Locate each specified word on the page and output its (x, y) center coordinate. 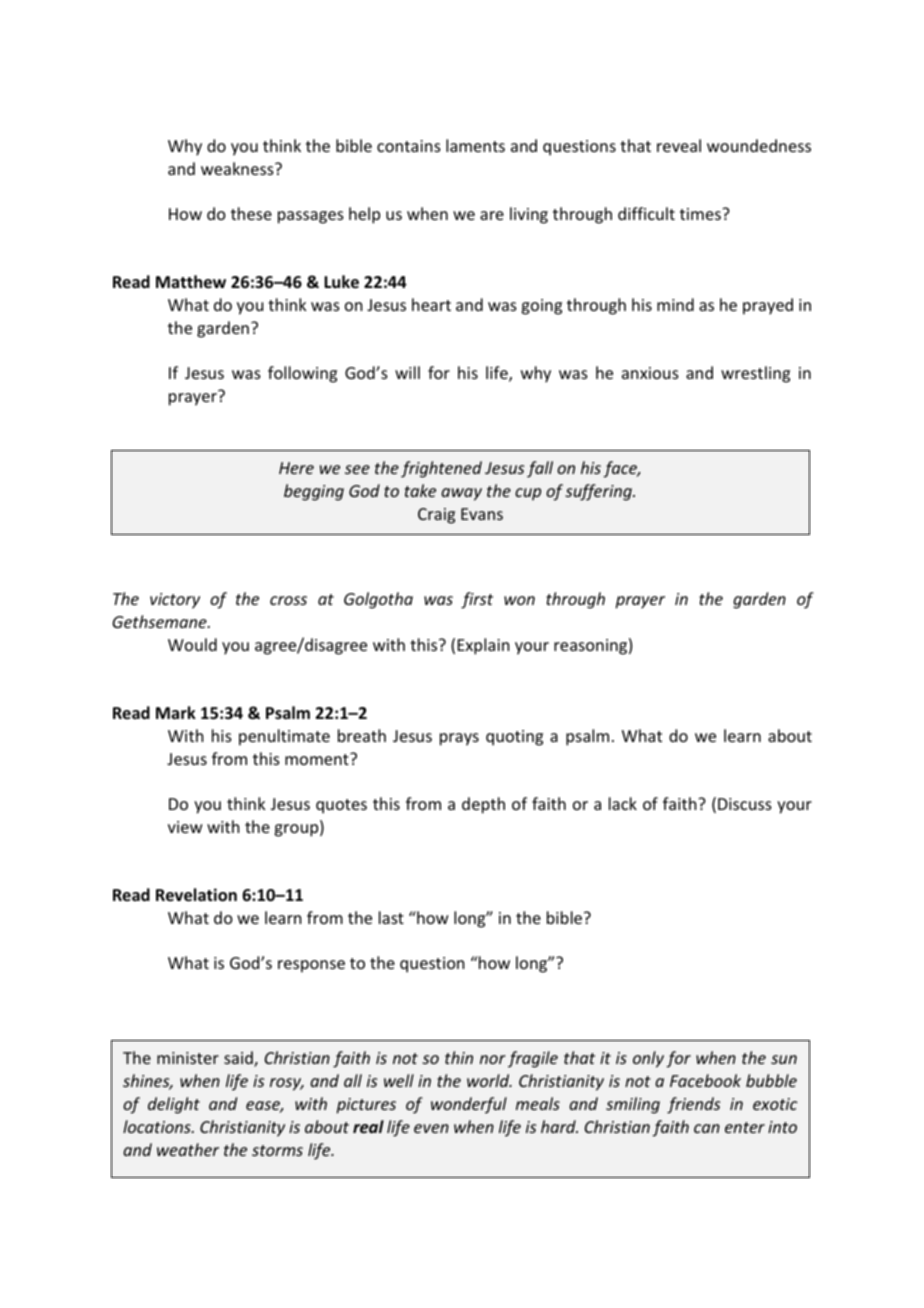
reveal (679, 145)
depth (483, 805)
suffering (599, 492)
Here (296, 468)
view (185, 827)
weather (188, 1149)
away (461, 494)
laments (475, 145)
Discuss (745, 804)
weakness (238, 168)
